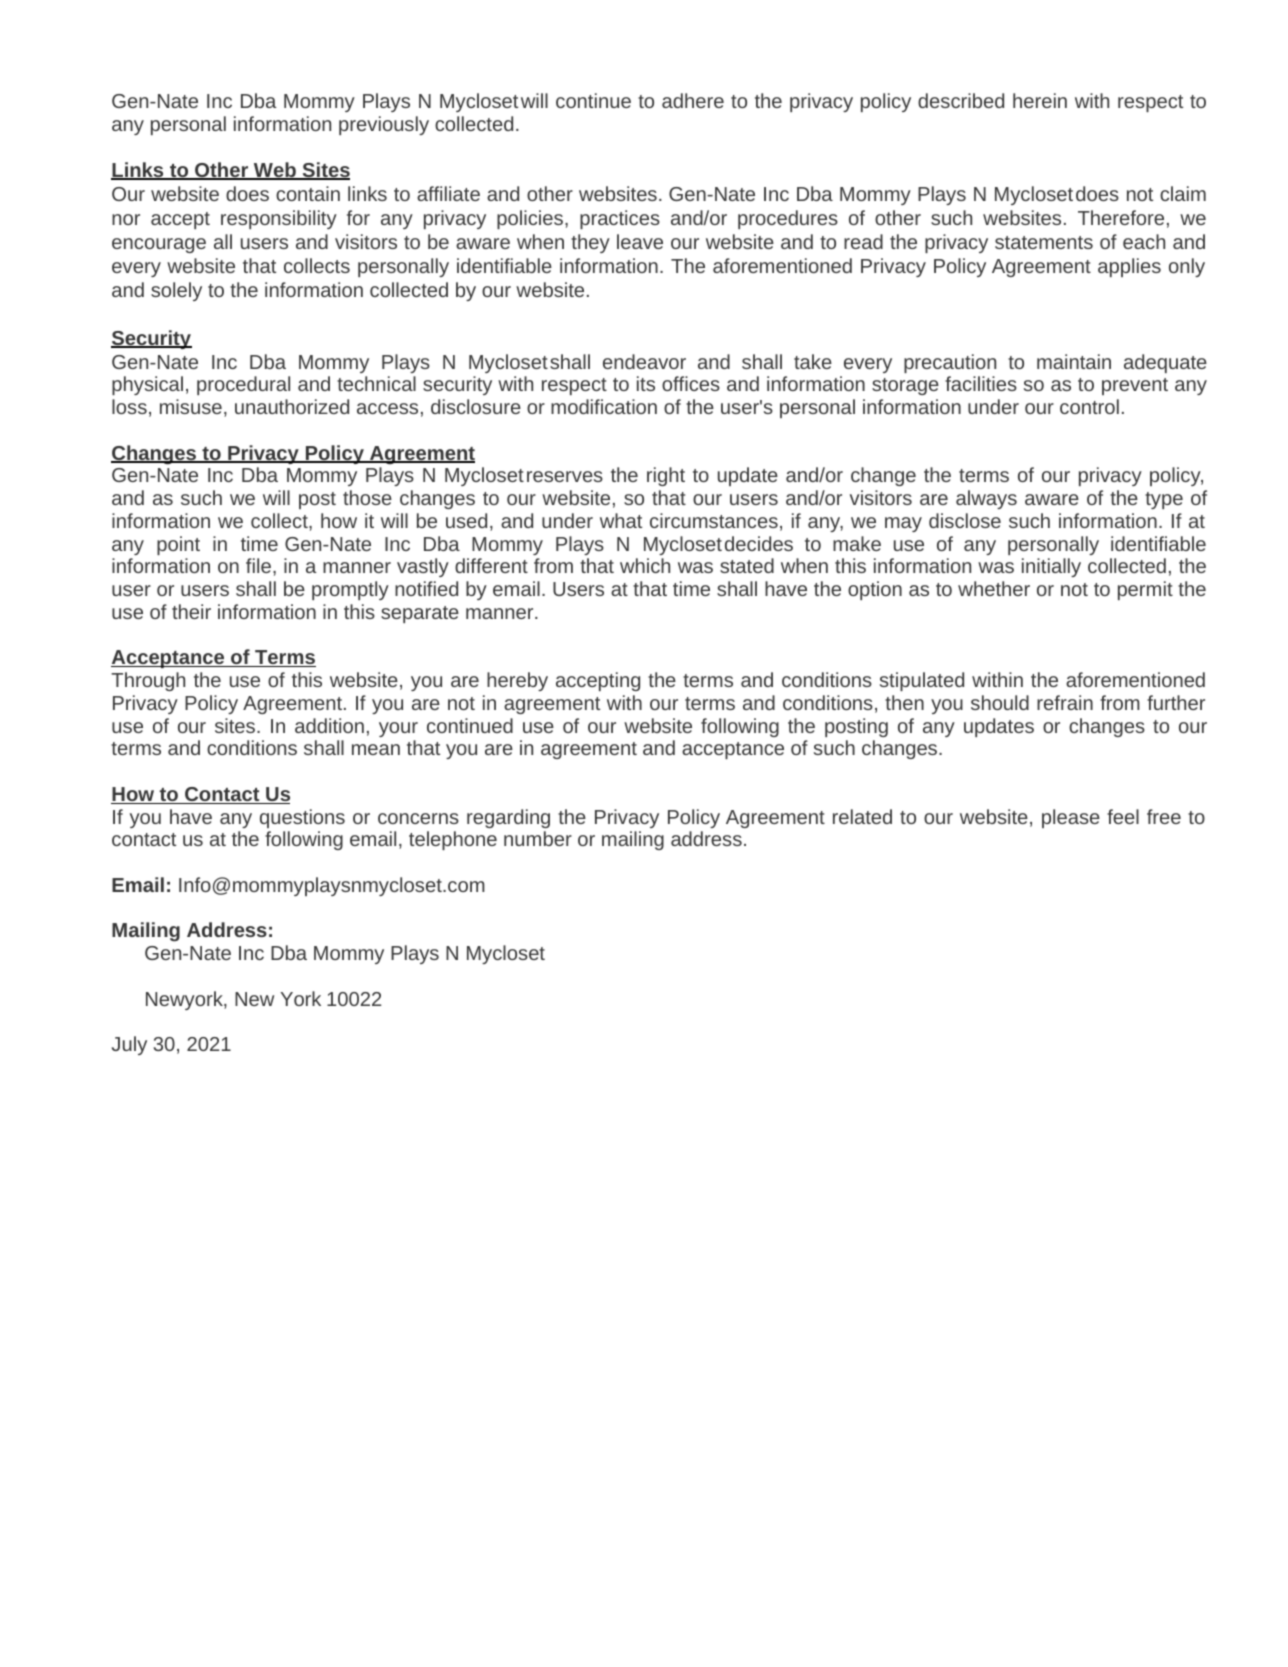 Image resolution: width=1288 pixels, height=1667 pixels. I want to click on unauthorized, so click(292, 406).
